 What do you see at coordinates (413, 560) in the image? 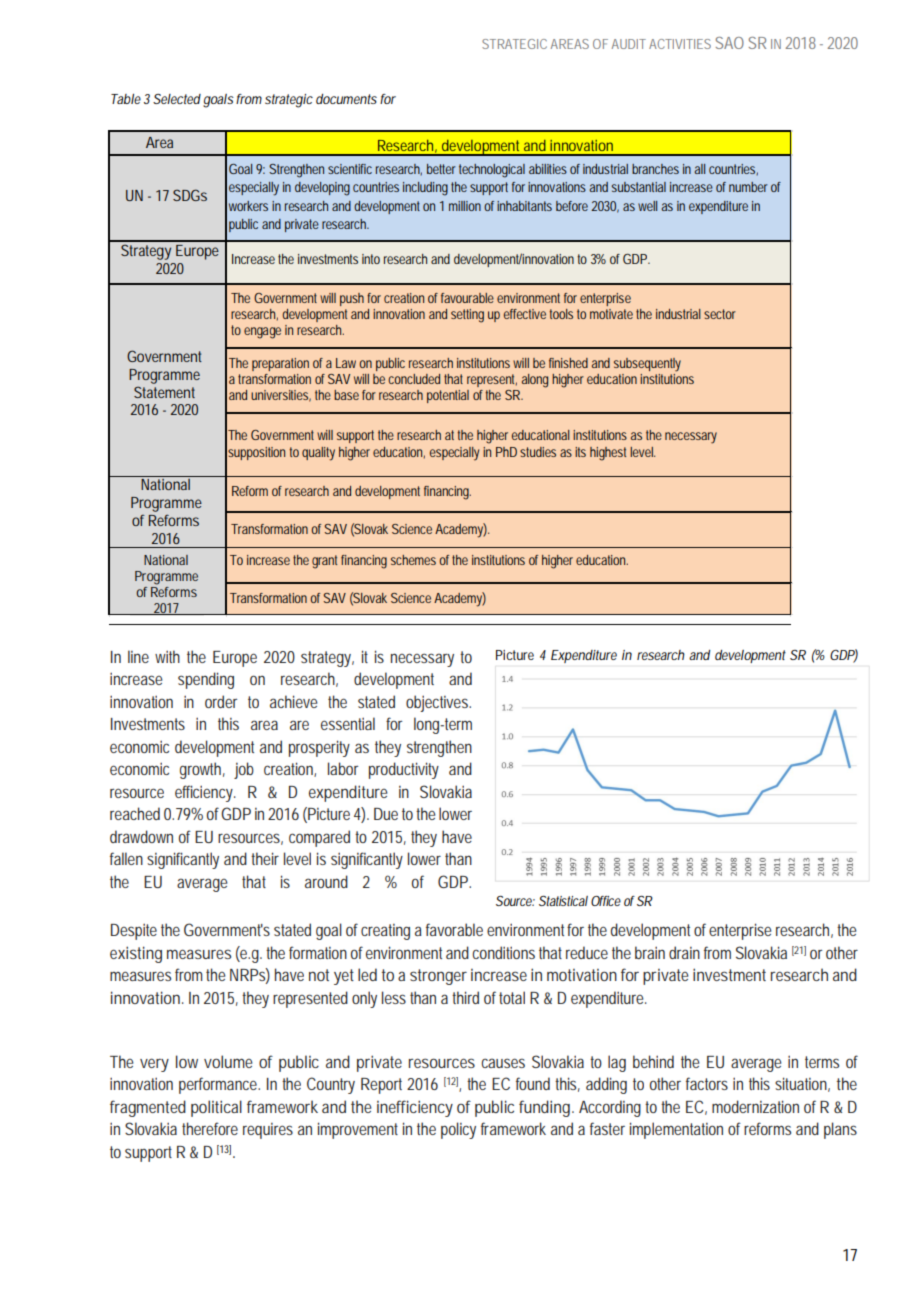
I see `schemes` at bounding box center [413, 560].
